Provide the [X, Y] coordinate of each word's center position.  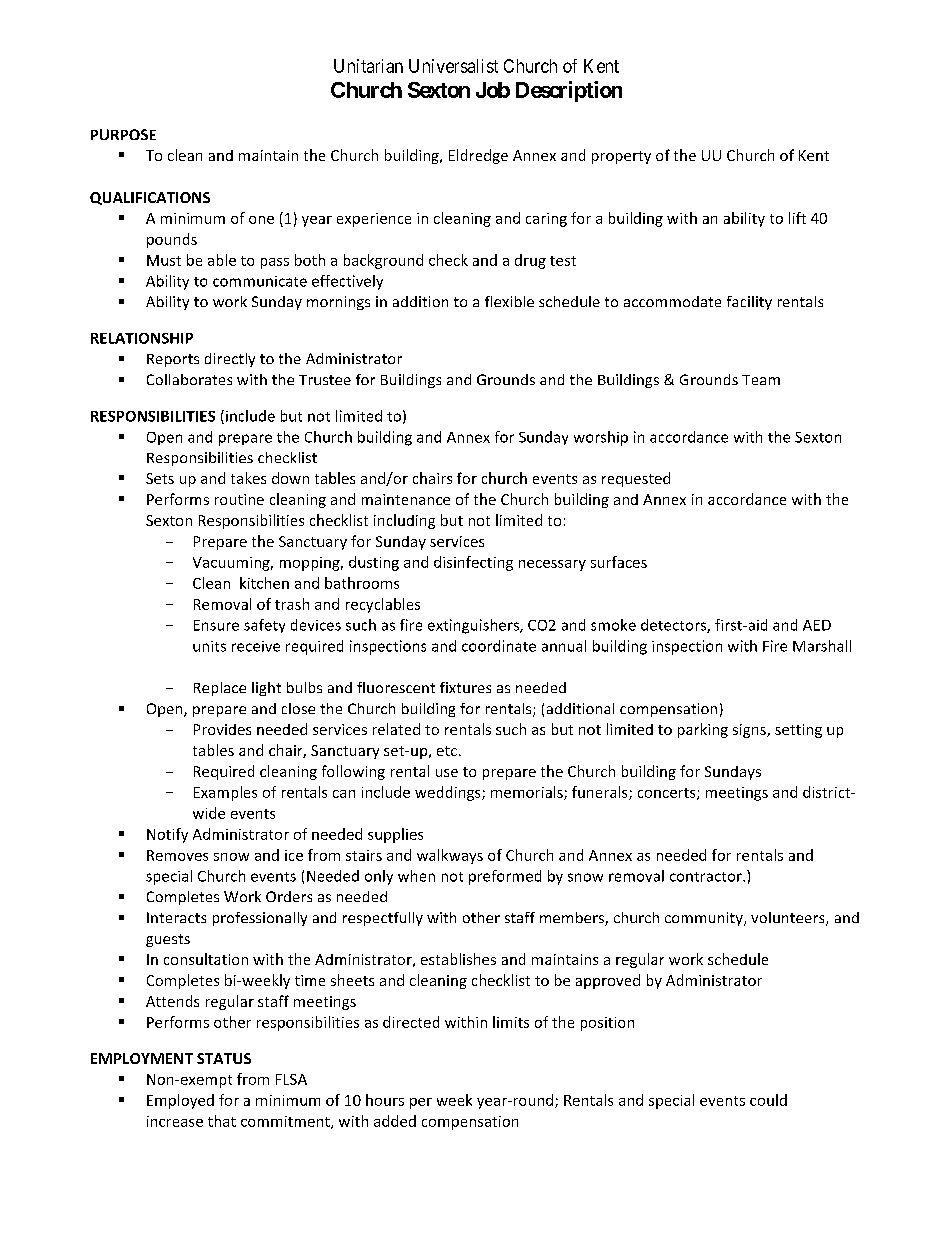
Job [493, 90]
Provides [222, 729]
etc [447, 751]
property [621, 157]
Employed [180, 1101]
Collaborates [189, 379]
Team [761, 380]
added [395, 1121]
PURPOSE [123, 134]
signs [750, 731]
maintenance [406, 499]
